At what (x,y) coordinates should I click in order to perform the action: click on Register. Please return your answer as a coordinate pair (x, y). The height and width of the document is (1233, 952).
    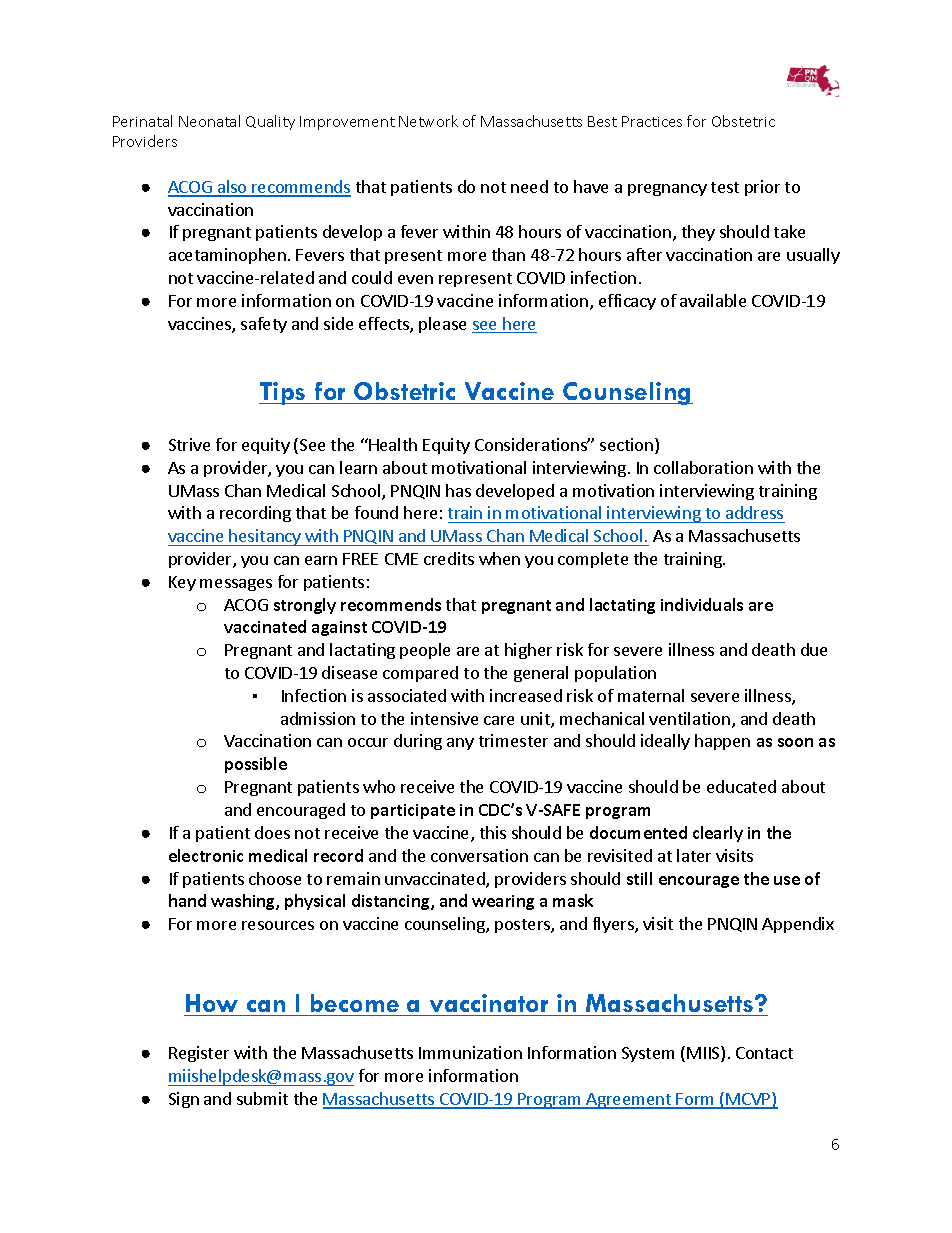
    Looking at the image, I should click on (199, 1054).
